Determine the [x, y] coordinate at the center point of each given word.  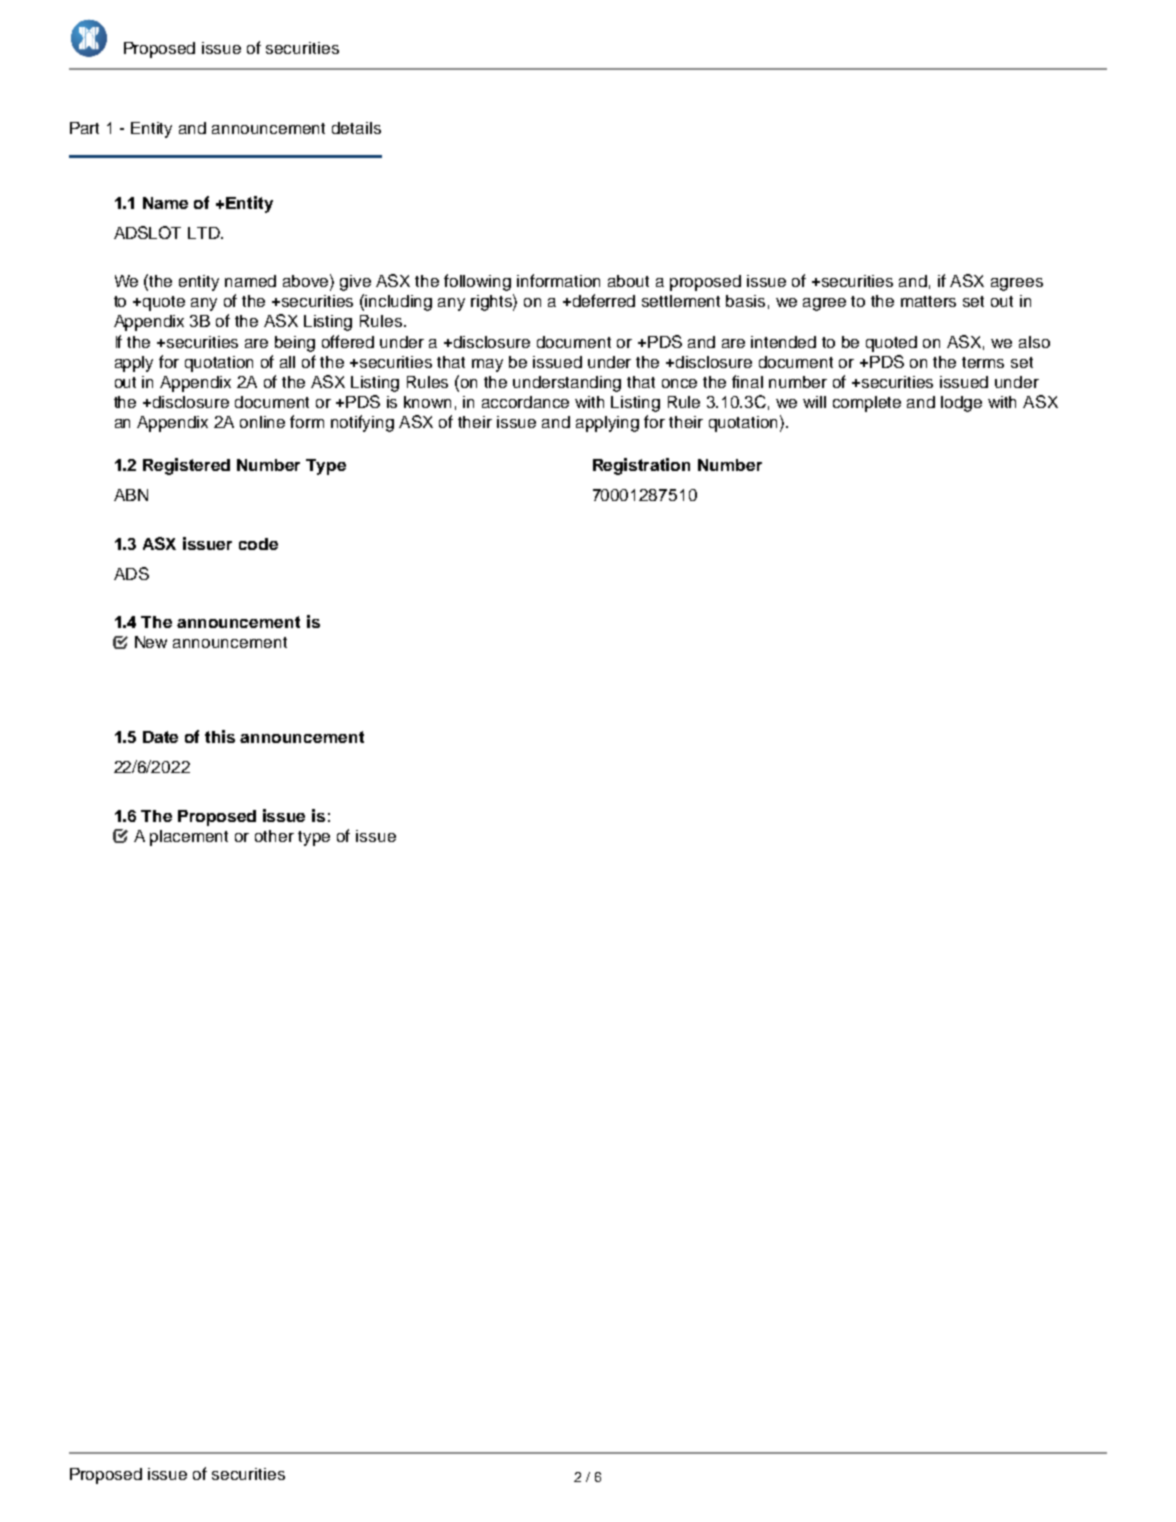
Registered [186, 466]
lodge [961, 404]
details [356, 128]
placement [189, 838]
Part [84, 128]
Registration [641, 466]
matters [928, 301]
